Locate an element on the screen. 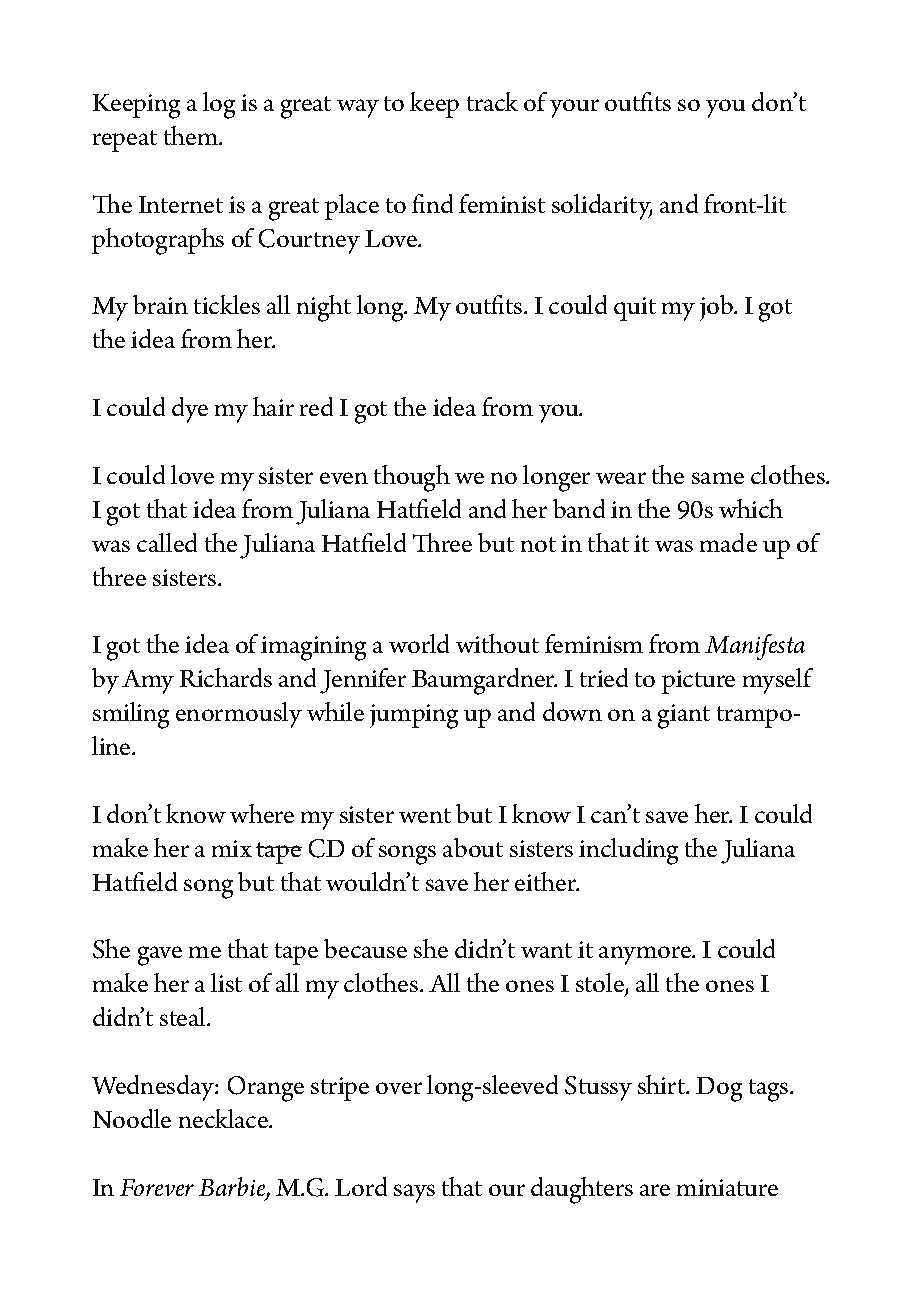 Image resolution: width=924 pixels, height=1294 pixels. world is located at coordinates (419, 643).
